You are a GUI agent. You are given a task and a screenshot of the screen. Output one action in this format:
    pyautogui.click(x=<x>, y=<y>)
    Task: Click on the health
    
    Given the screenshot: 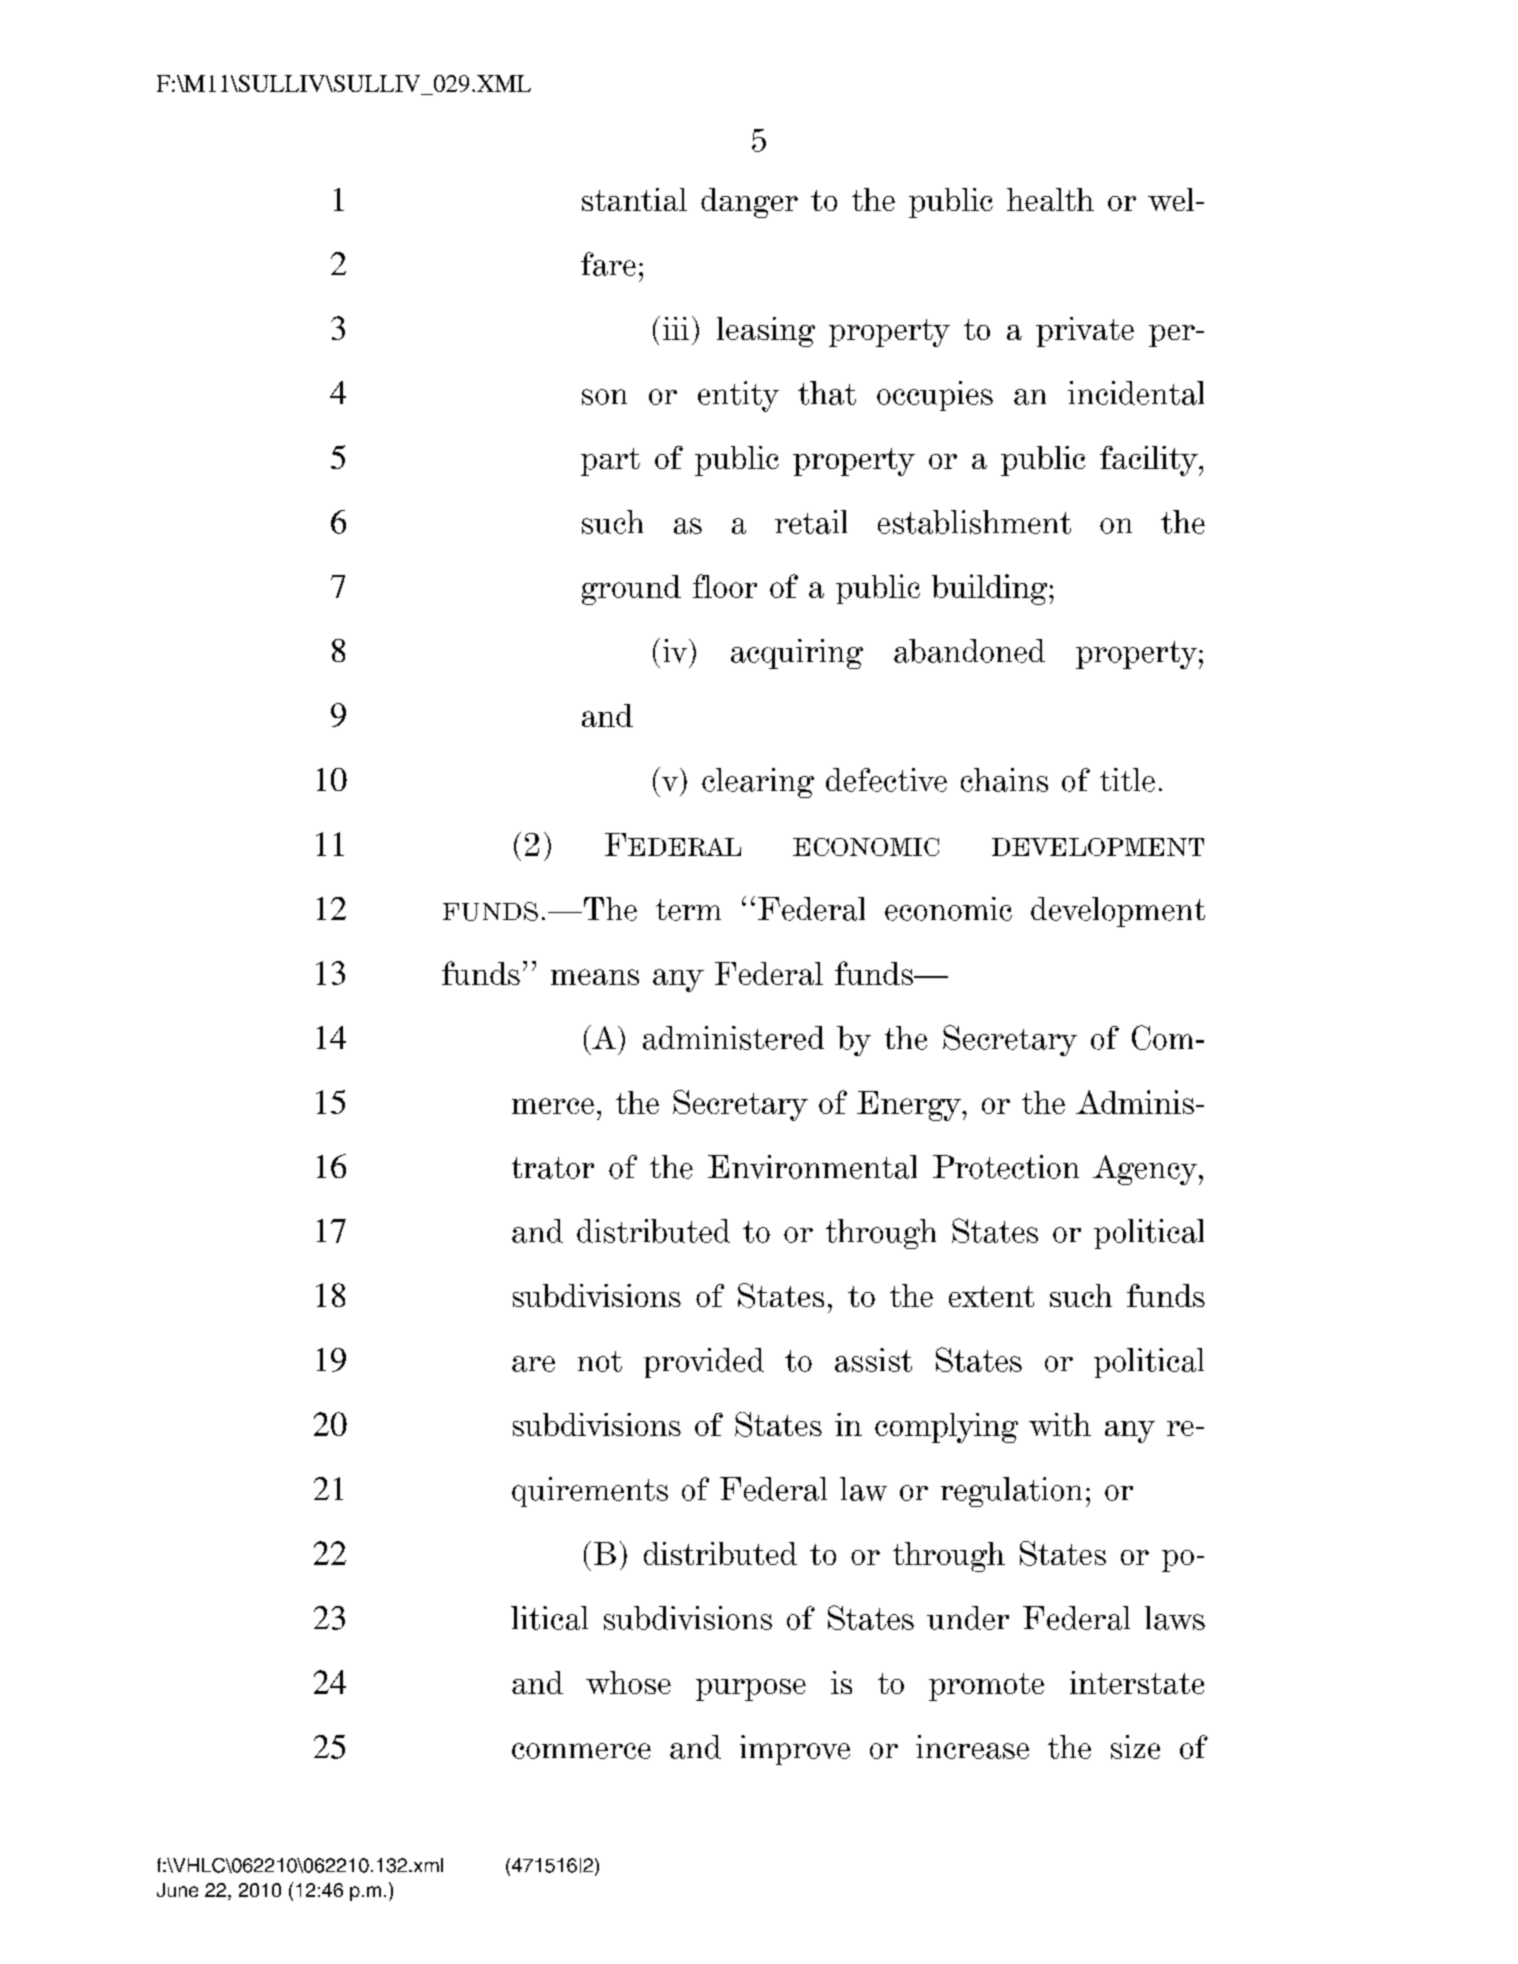 What is the action you would take?
    pyautogui.click(x=1050, y=199)
